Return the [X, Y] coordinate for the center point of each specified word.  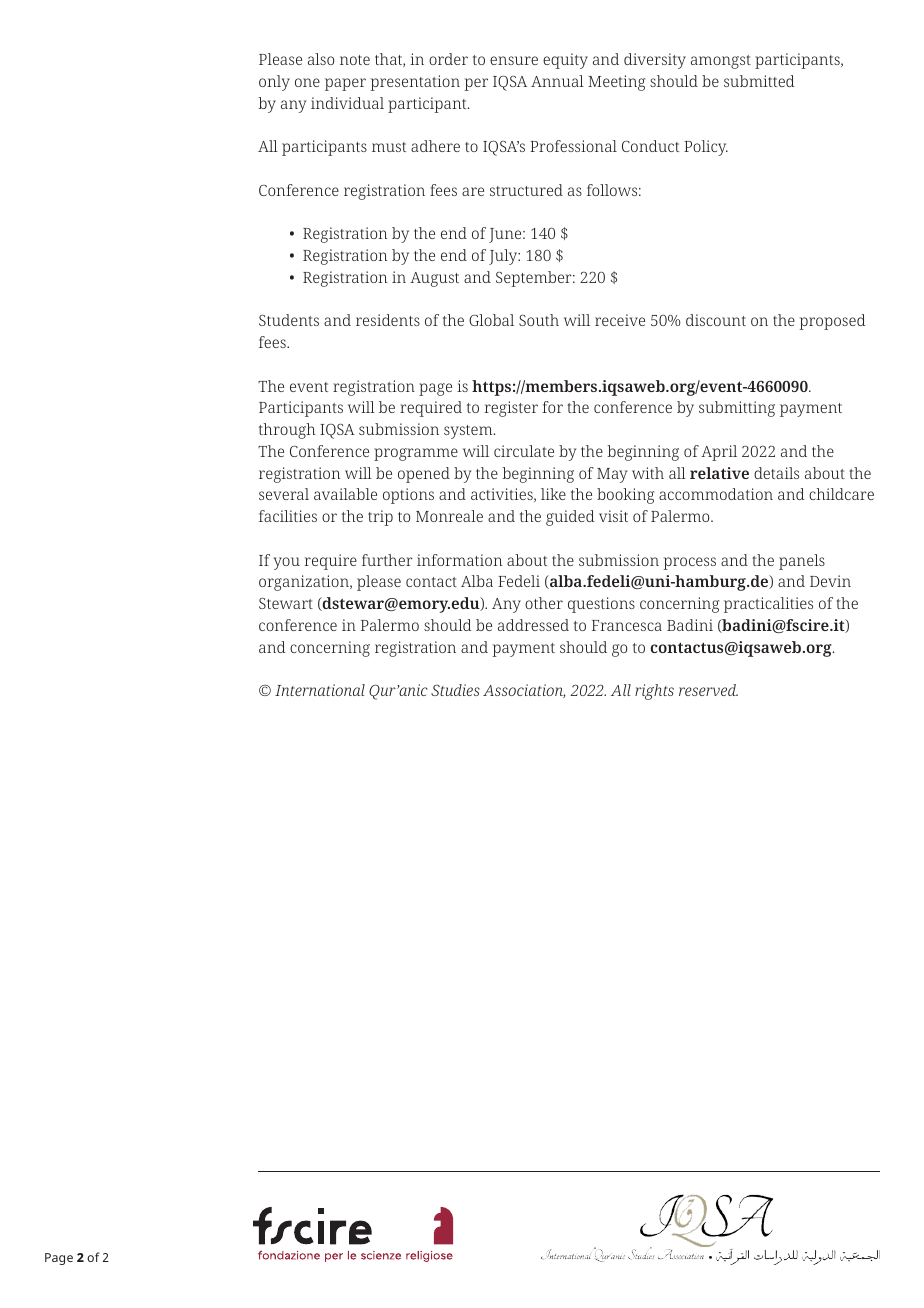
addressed [533, 625]
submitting [737, 409]
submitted [759, 81]
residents [388, 320]
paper [345, 84]
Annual [557, 81]
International [320, 690]
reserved [708, 690]
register [511, 409]
